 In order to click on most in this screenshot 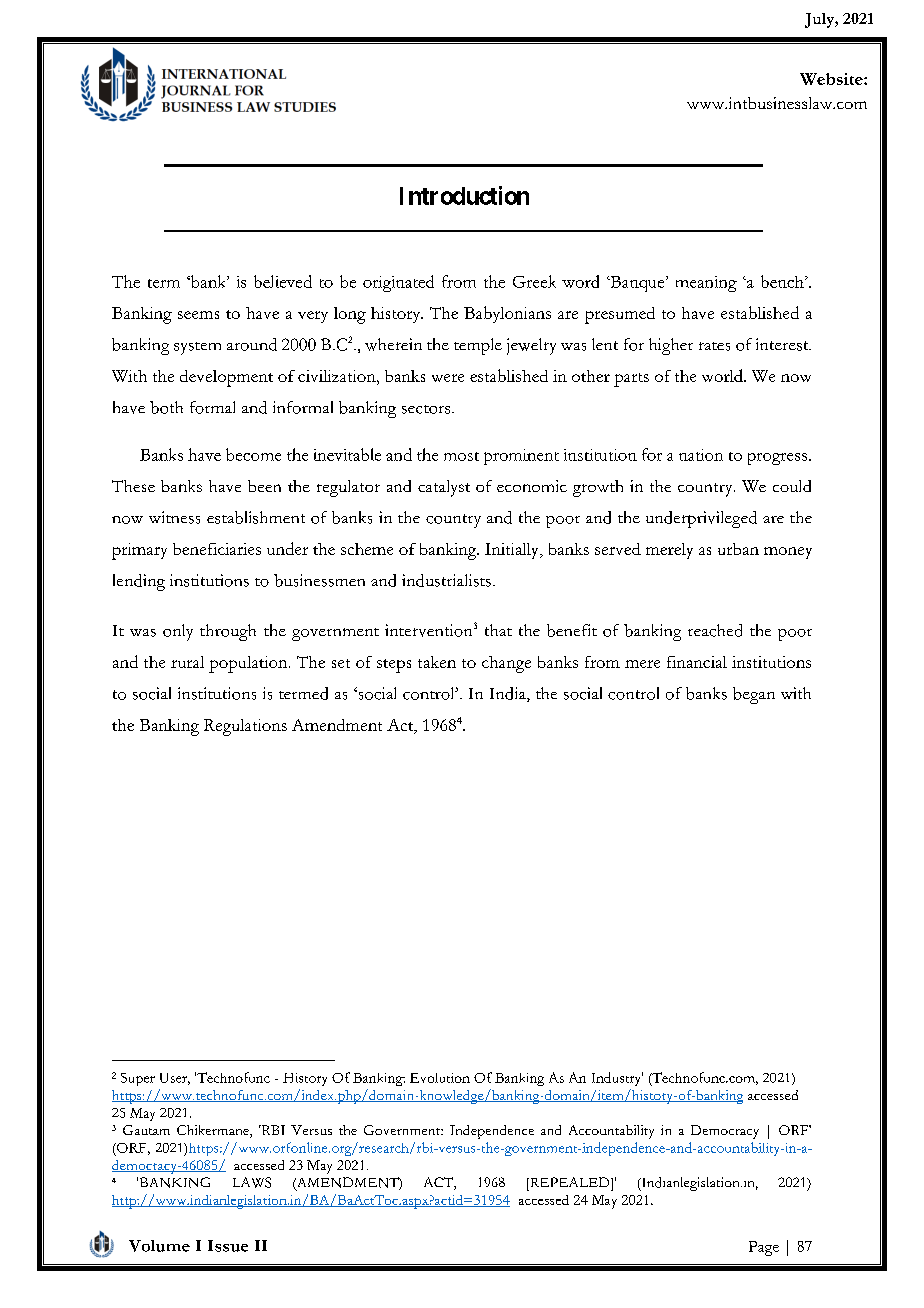, I will do `click(461, 456)`.
